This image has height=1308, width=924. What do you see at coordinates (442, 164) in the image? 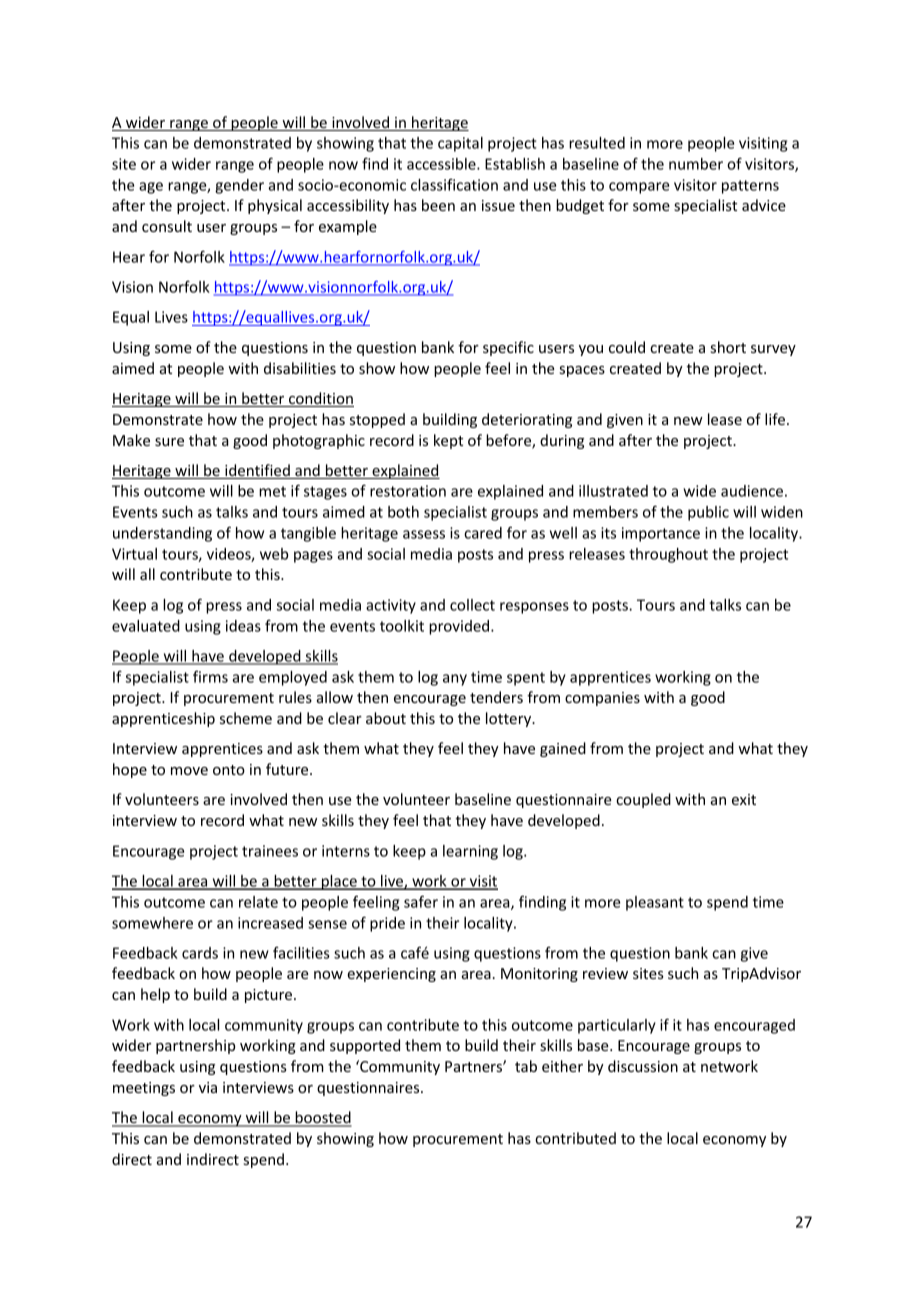
I see `accessible` at bounding box center [442, 164].
